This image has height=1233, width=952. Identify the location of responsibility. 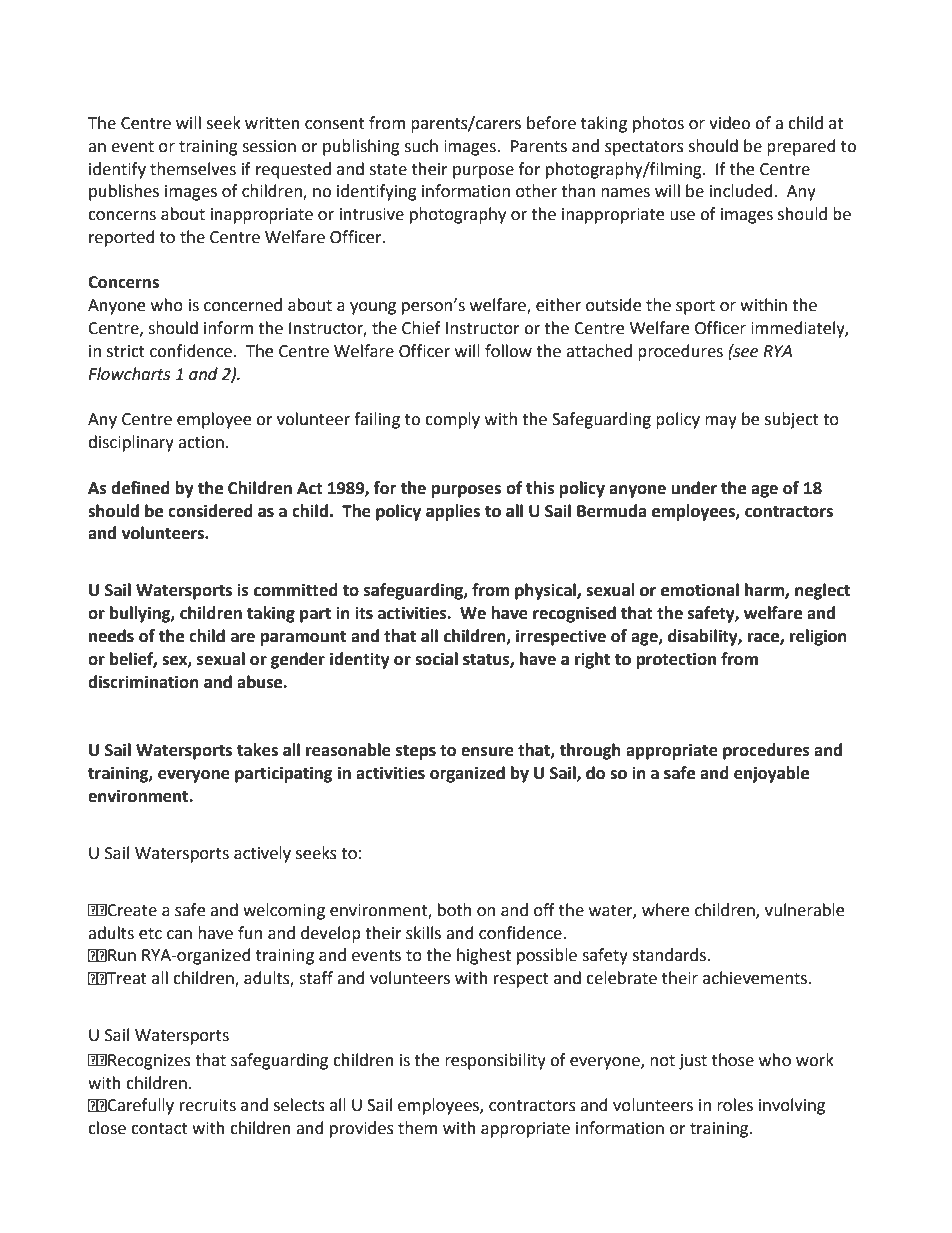
(495, 1061).
